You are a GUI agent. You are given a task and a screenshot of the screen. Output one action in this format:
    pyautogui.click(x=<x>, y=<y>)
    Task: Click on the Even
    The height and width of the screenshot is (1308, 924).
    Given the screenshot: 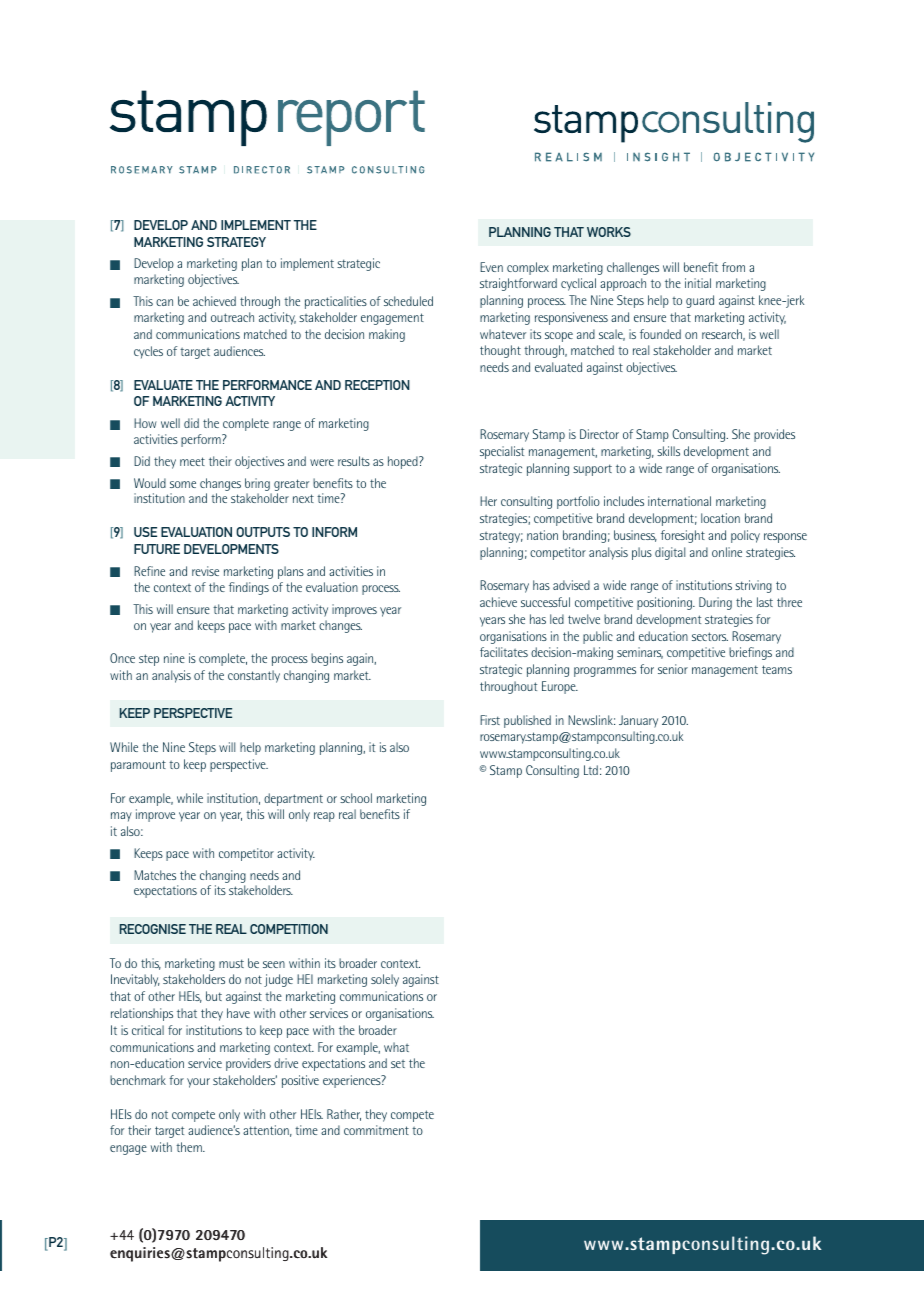 What is the action you would take?
    pyautogui.click(x=491, y=267)
